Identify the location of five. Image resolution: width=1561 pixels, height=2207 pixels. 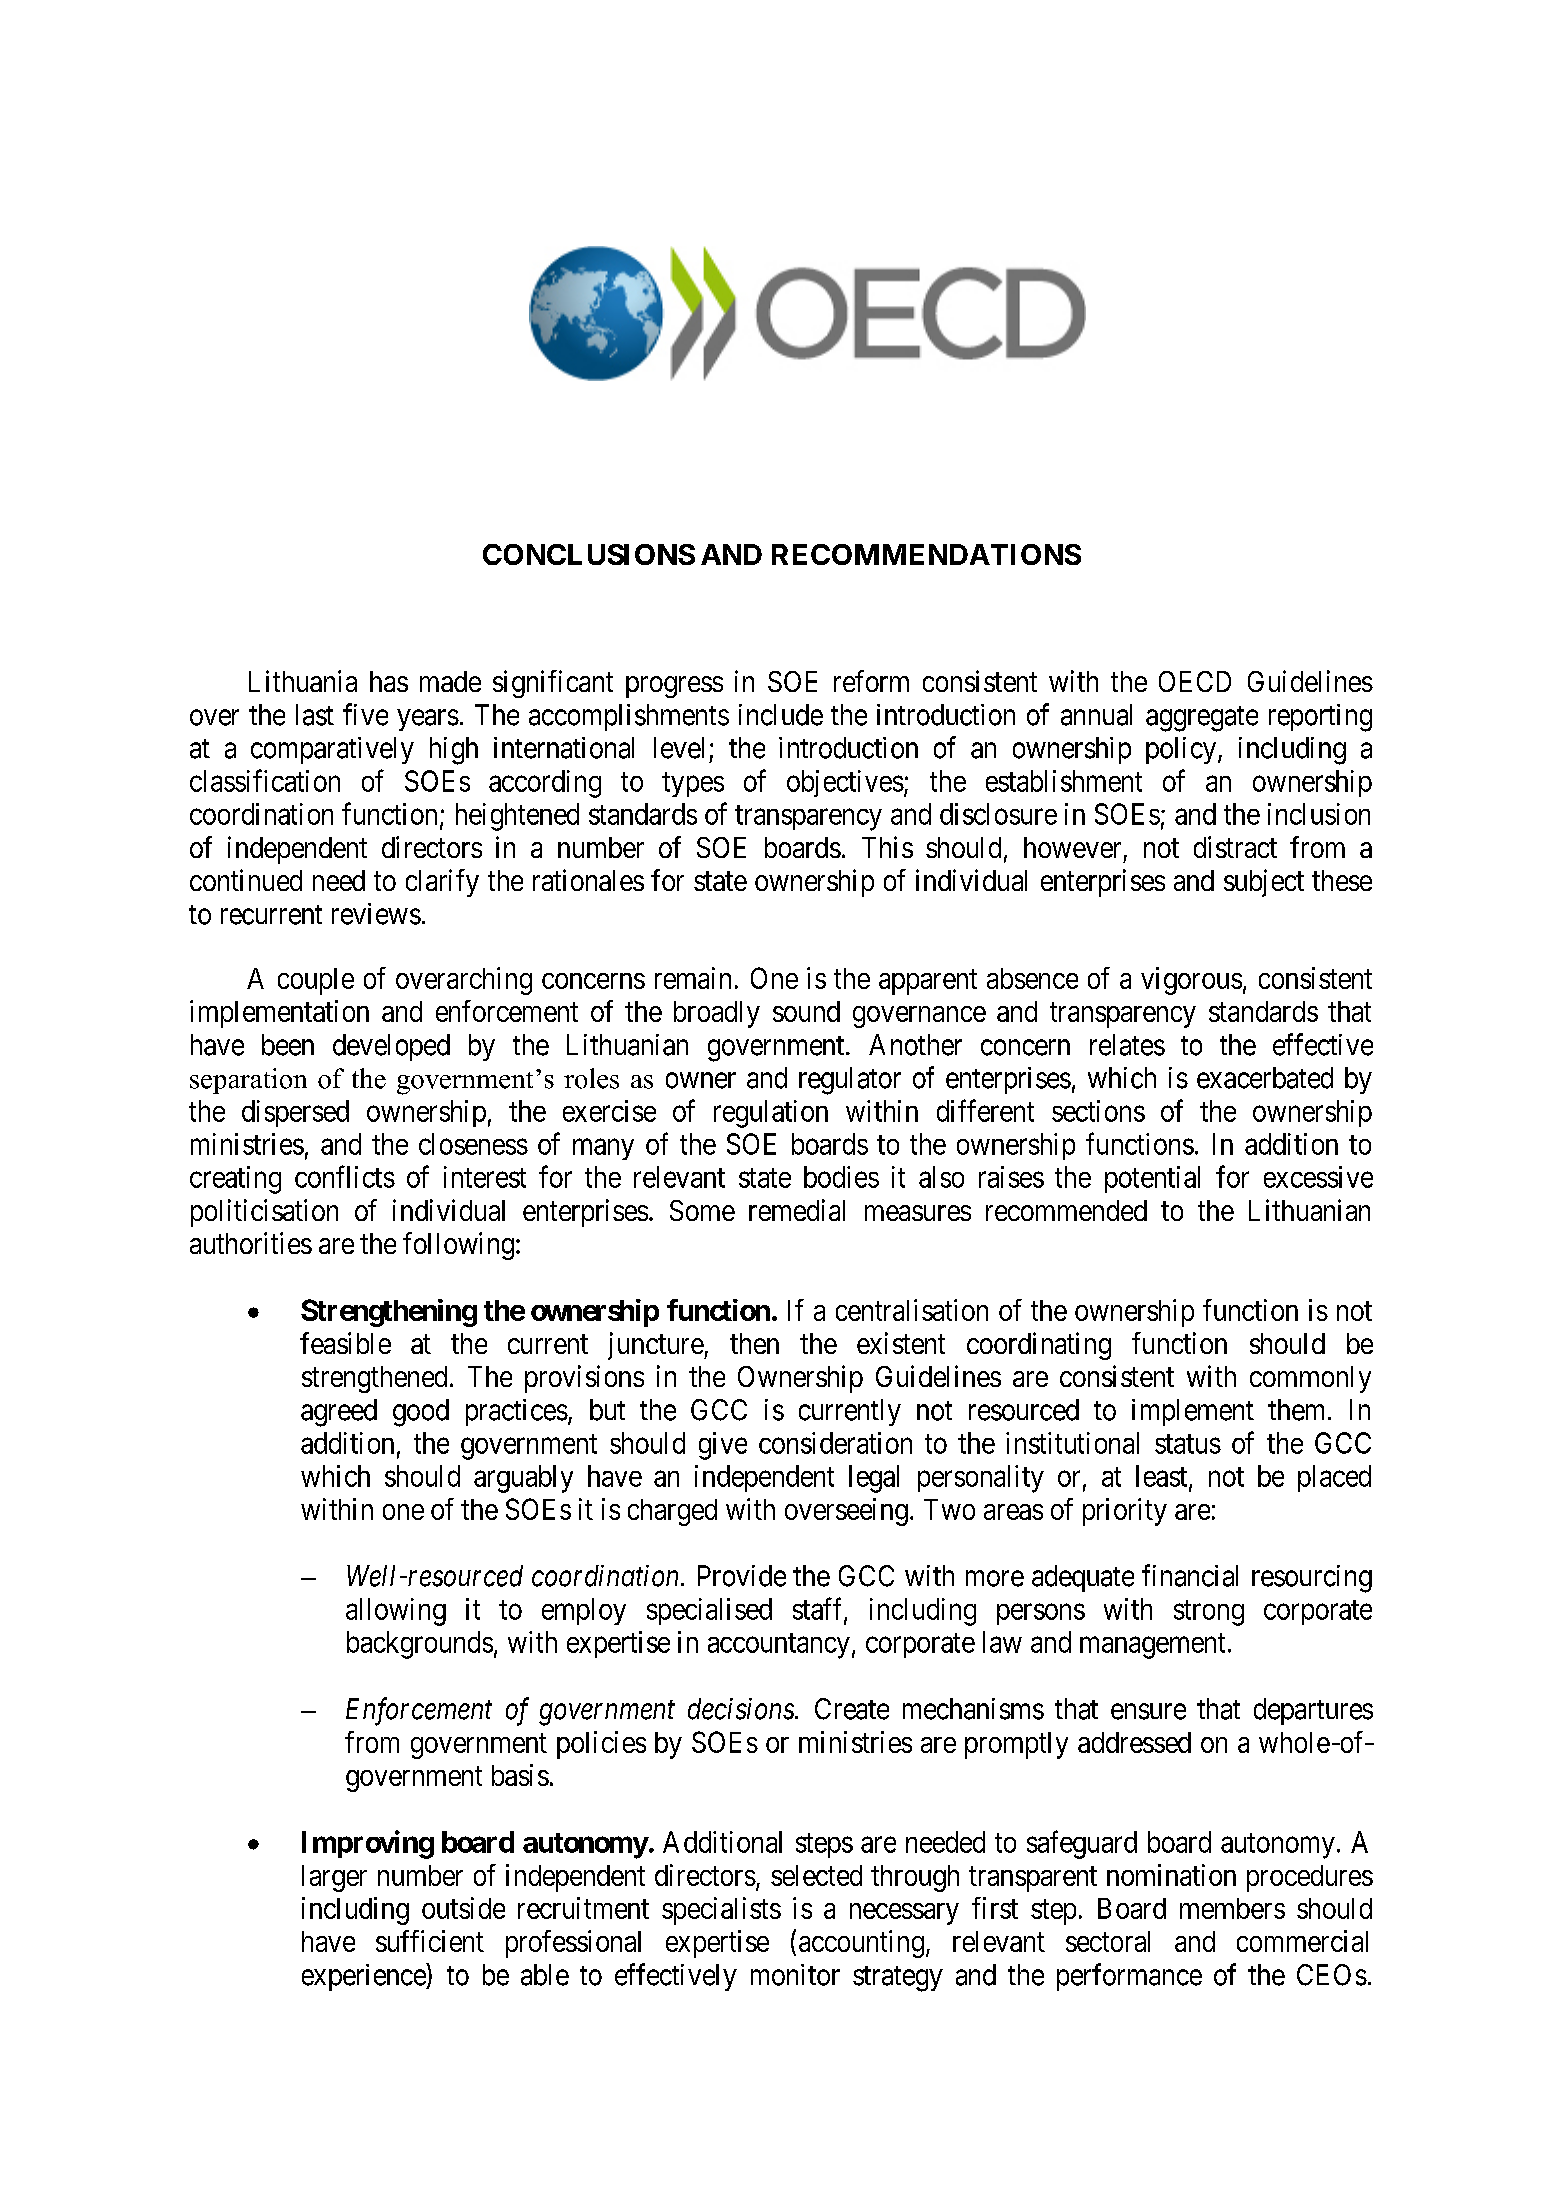
(365, 714).
